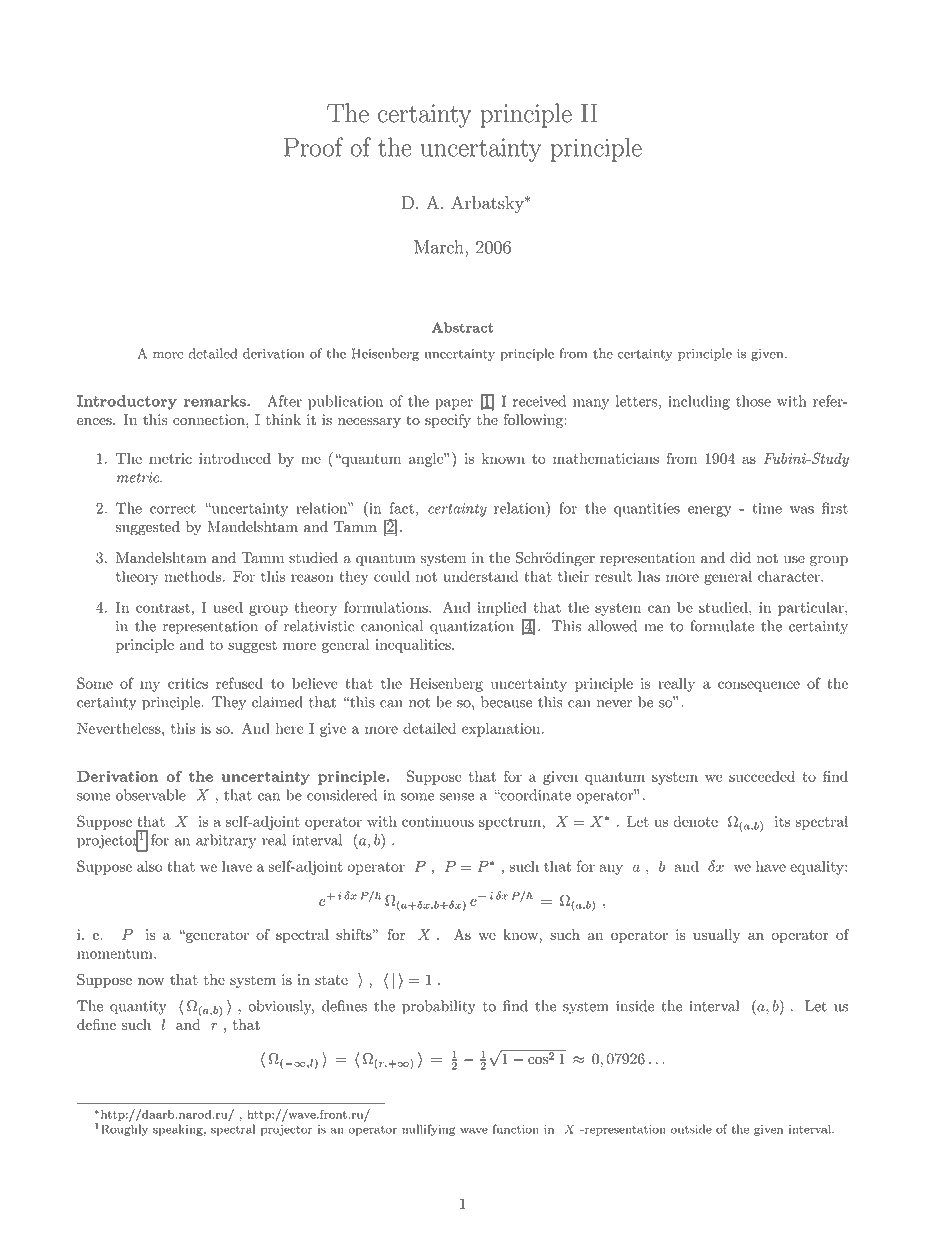  I want to click on Proof, so click(313, 147).
